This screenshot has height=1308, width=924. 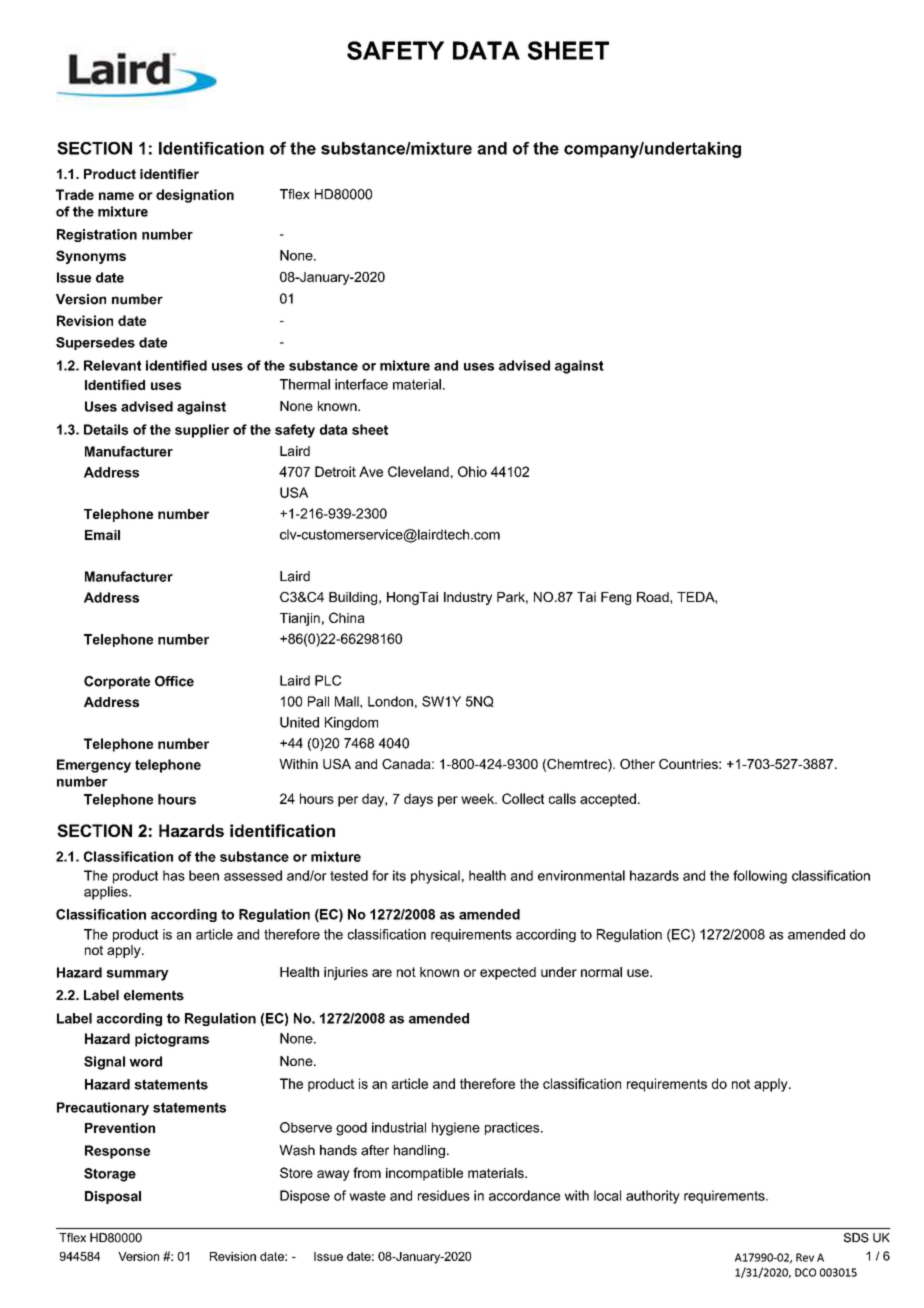 What do you see at coordinates (195, 196) in the screenshot?
I see `designation` at bounding box center [195, 196].
